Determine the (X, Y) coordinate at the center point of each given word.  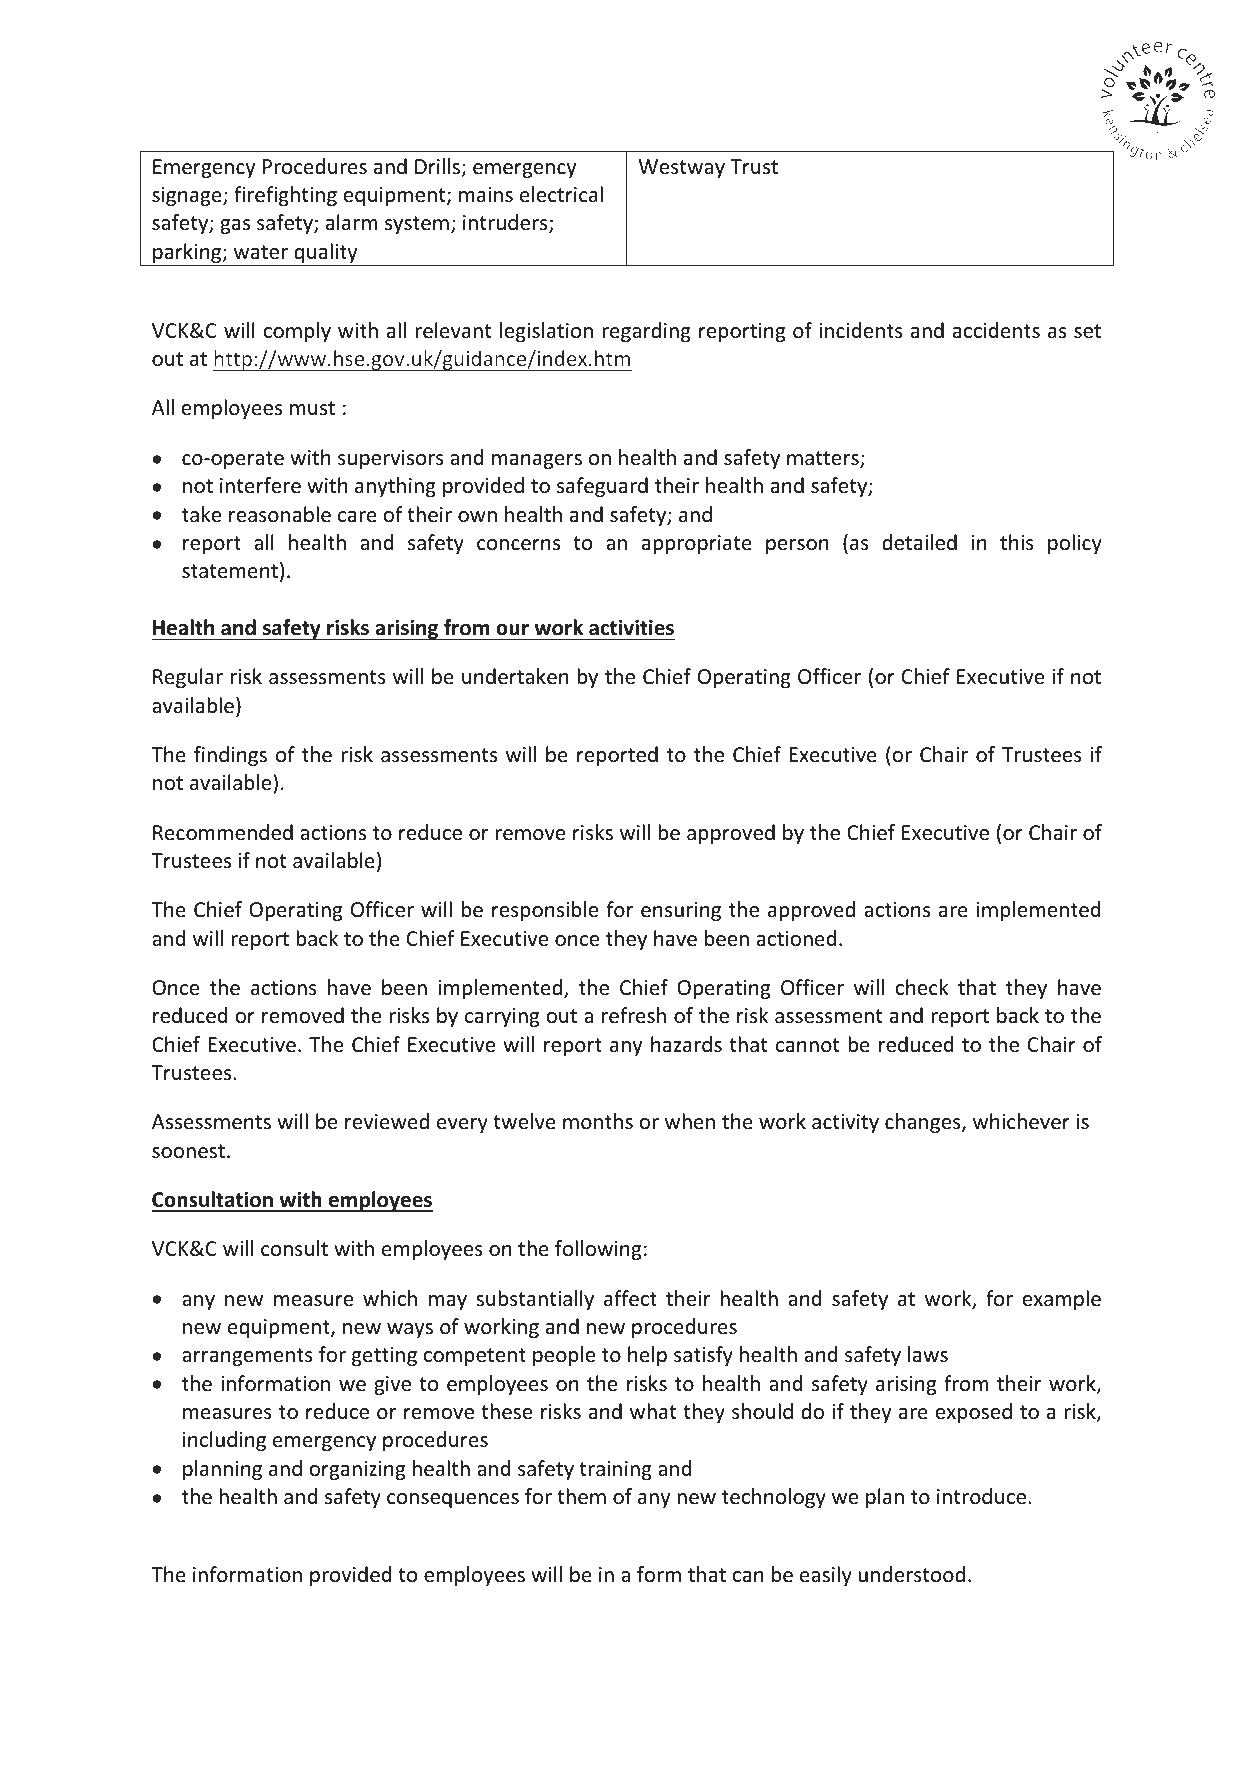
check (922, 987)
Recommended (223, 832)
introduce (981, 1496)
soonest (188, 1151)
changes (923, 1123)
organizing (357, 1470)
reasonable (280, 514)
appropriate (697, 544)
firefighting (285, 196)
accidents (996, 330)
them (581, 1496)
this (1017, 542)
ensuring (681, 911)
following (598, 1250)
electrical (561, 194)
